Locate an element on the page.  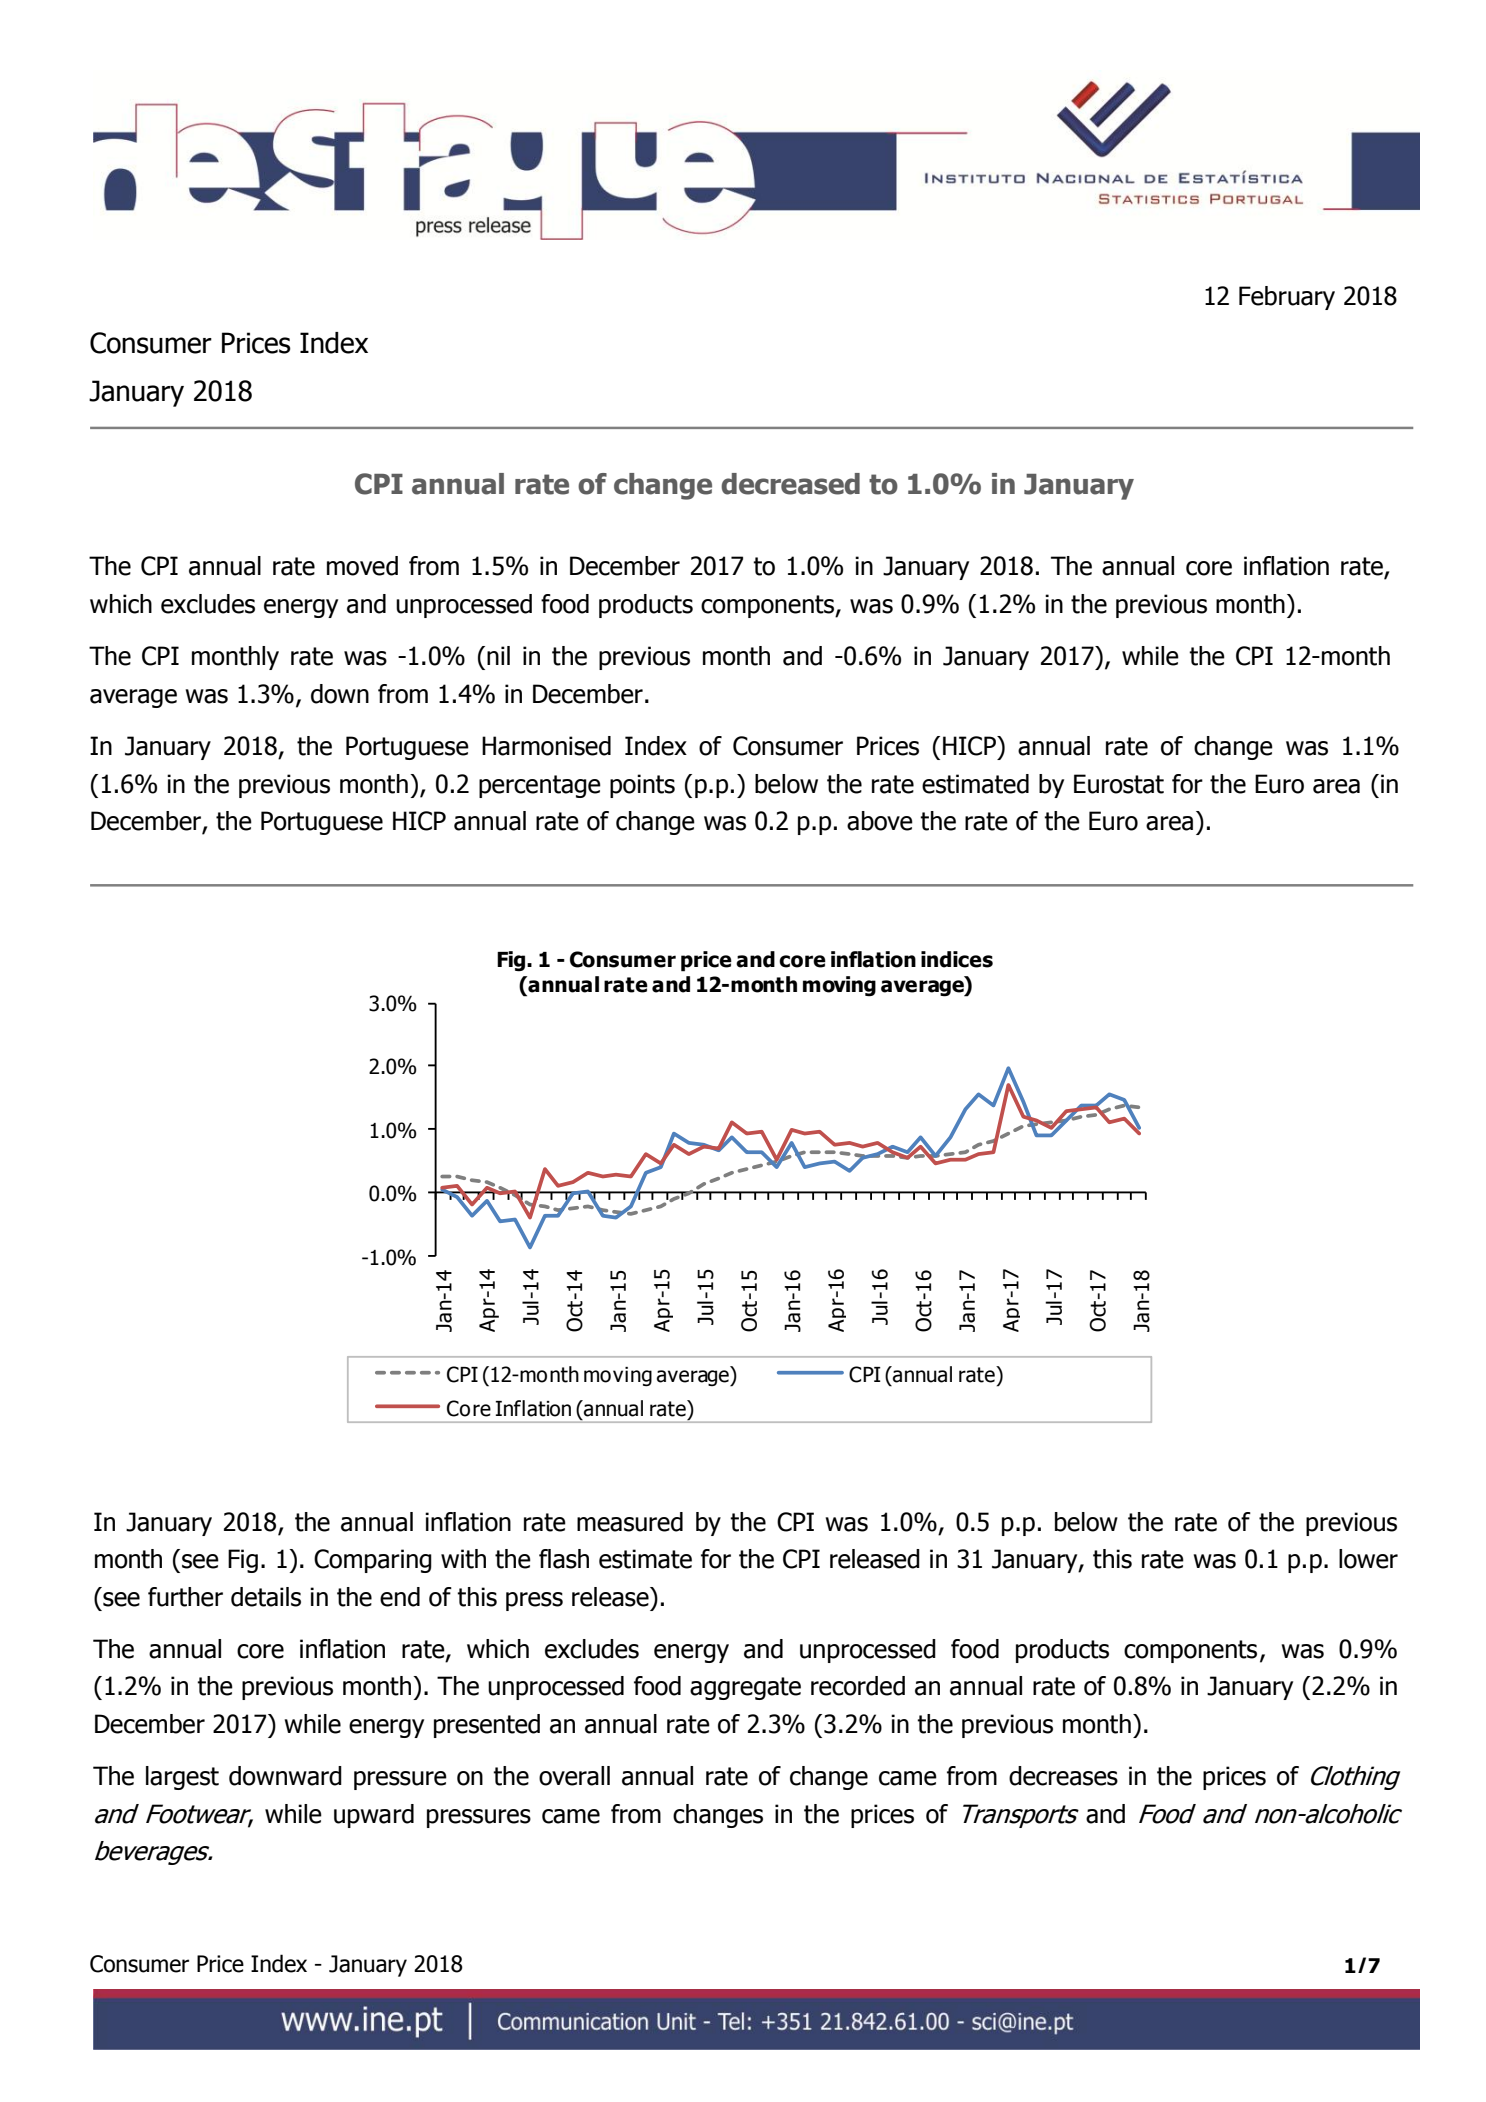
above is located at coordinates (880, 821).
